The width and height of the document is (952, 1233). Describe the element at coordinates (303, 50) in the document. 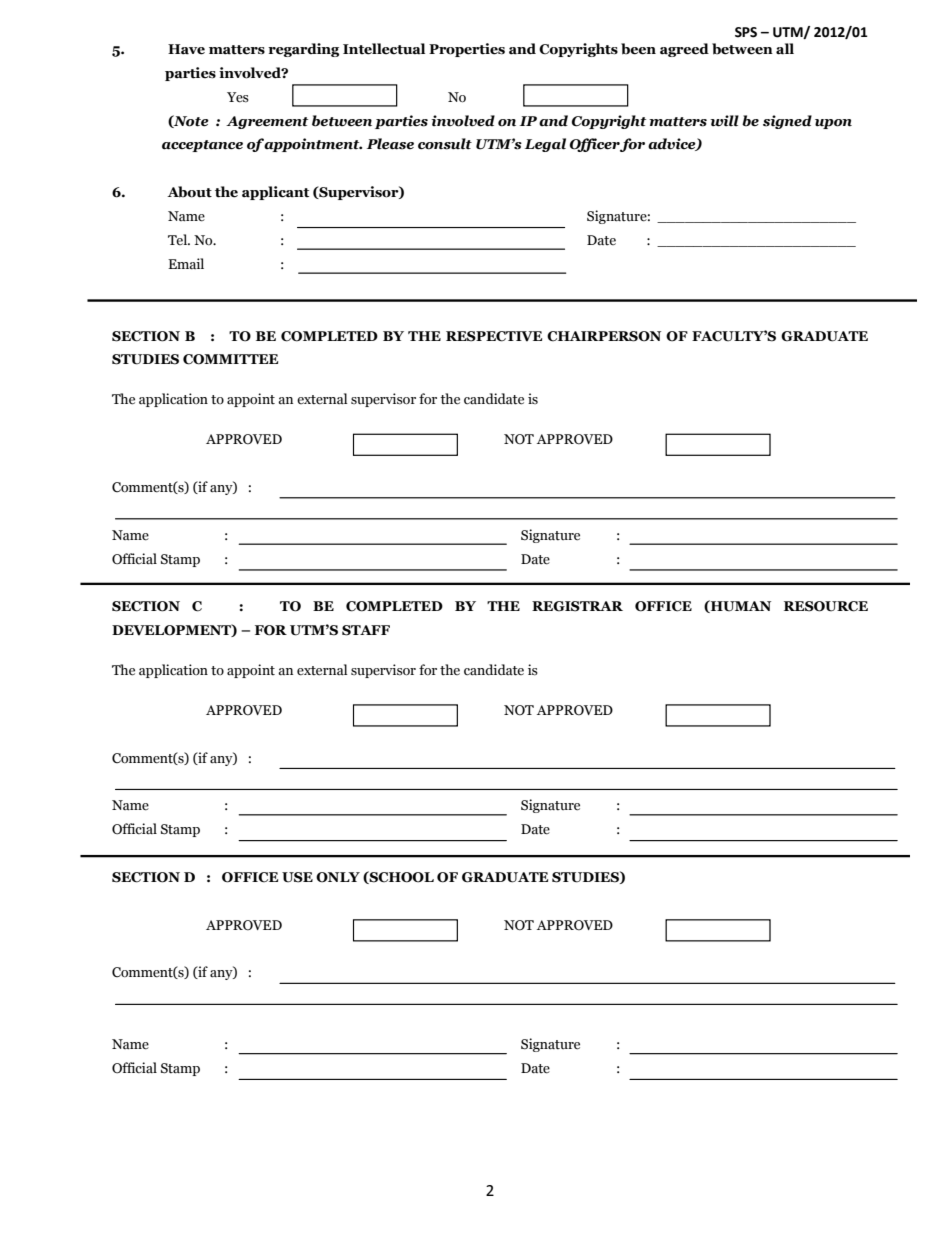

I see `regarding` at that location.
